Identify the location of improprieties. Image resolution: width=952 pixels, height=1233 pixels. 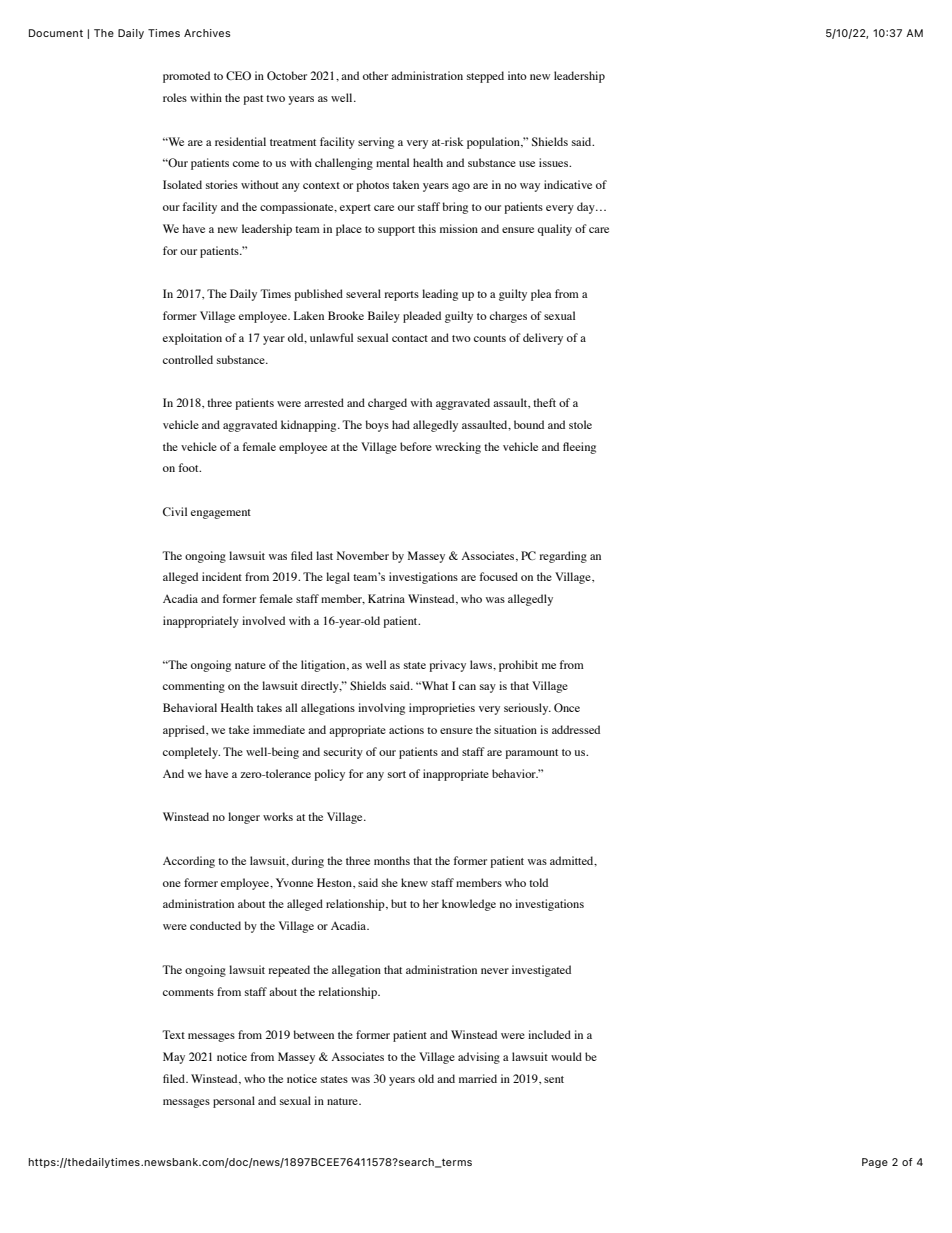
(442, 709).
